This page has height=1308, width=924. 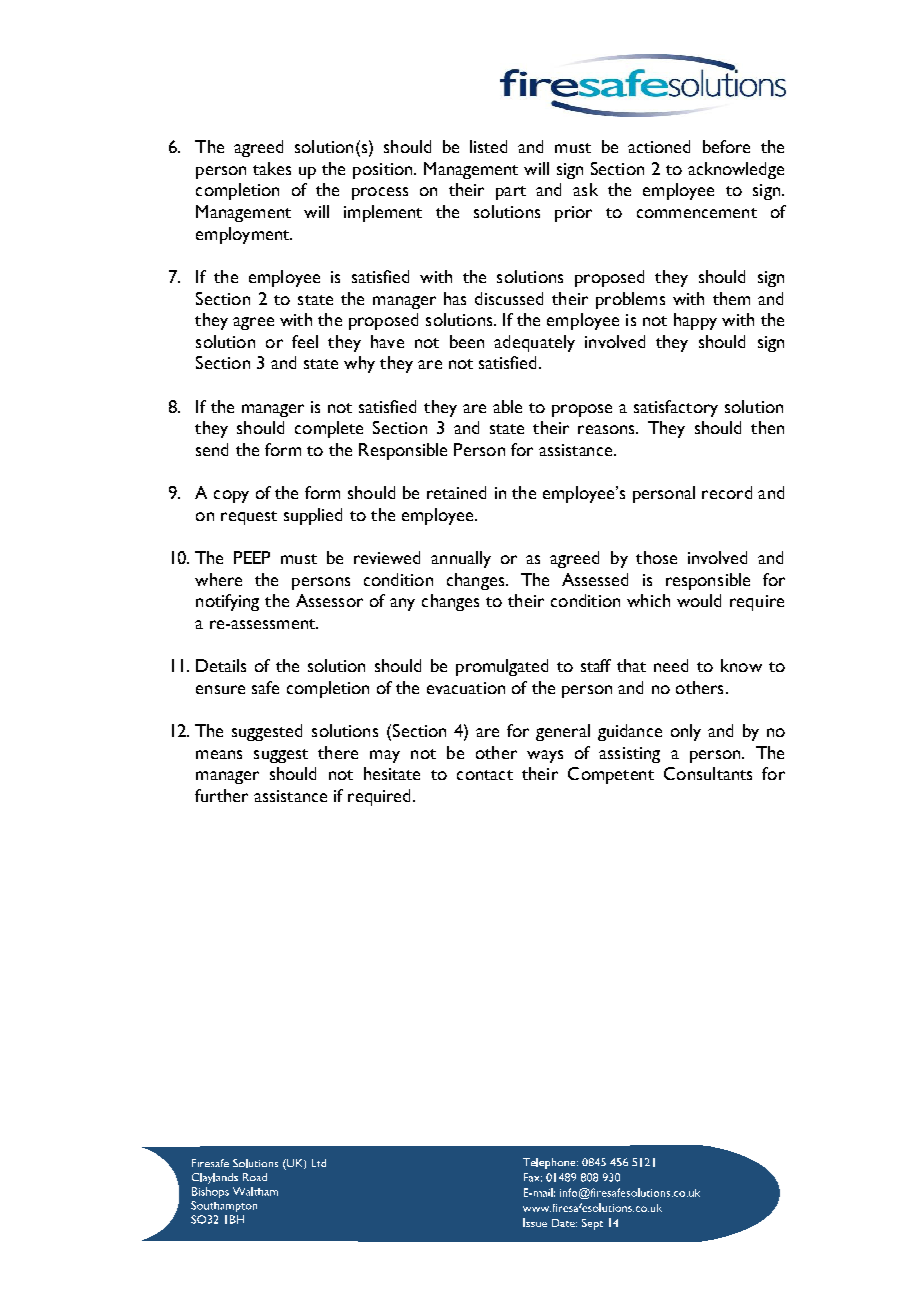 What do you see at coordinates (461, 559) in the page?
I see `annually` at bounding box center [461, 559].
